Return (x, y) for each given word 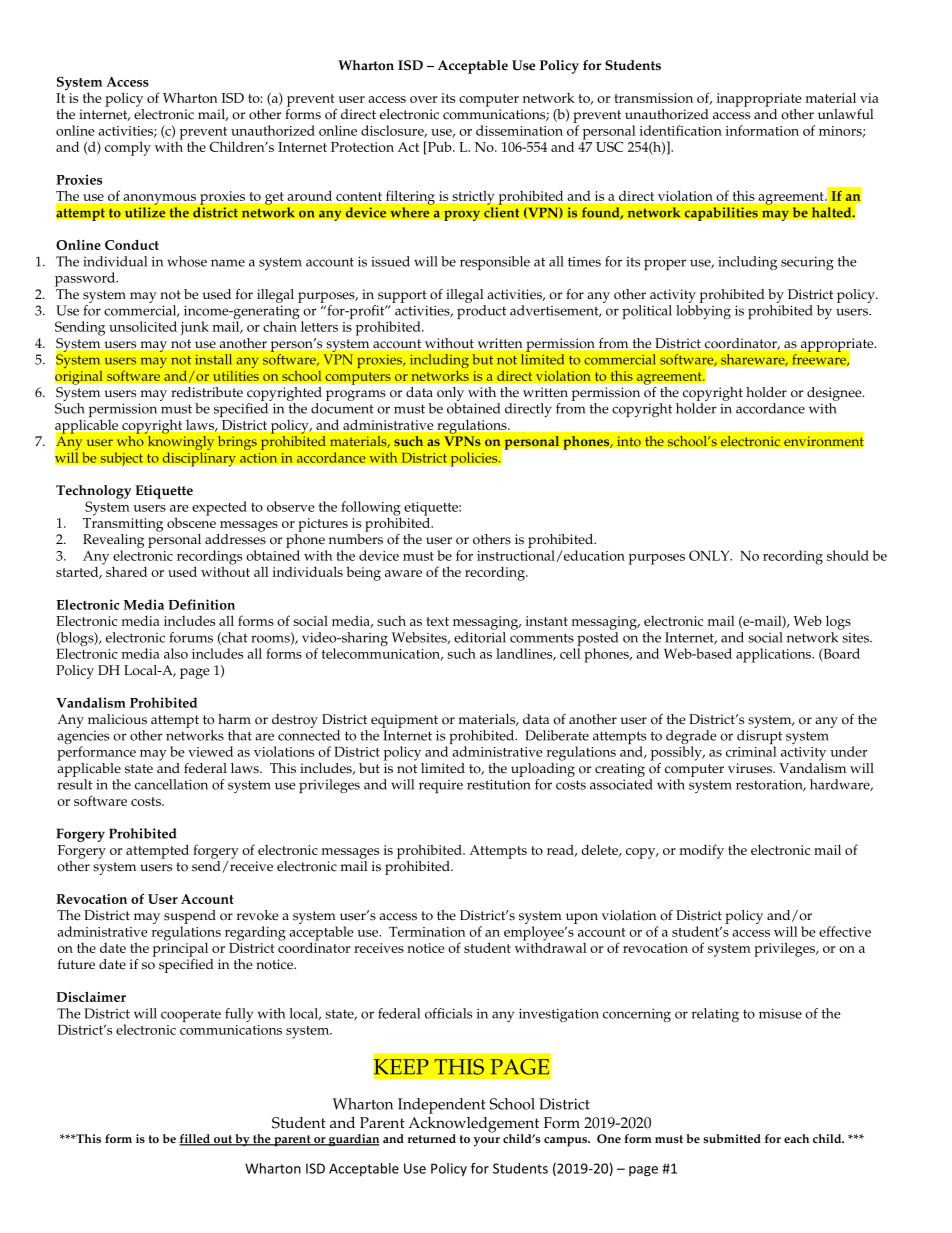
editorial (480, 636)
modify (701, 851)
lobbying (703, 310)
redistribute (207, 392)
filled (195, 1140)
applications (775, 655)
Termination (427, 932)
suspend (190, 917)
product (481, 310)
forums (191, 637)
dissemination (519, 130)
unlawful (846, 114)
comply (128, 148)
